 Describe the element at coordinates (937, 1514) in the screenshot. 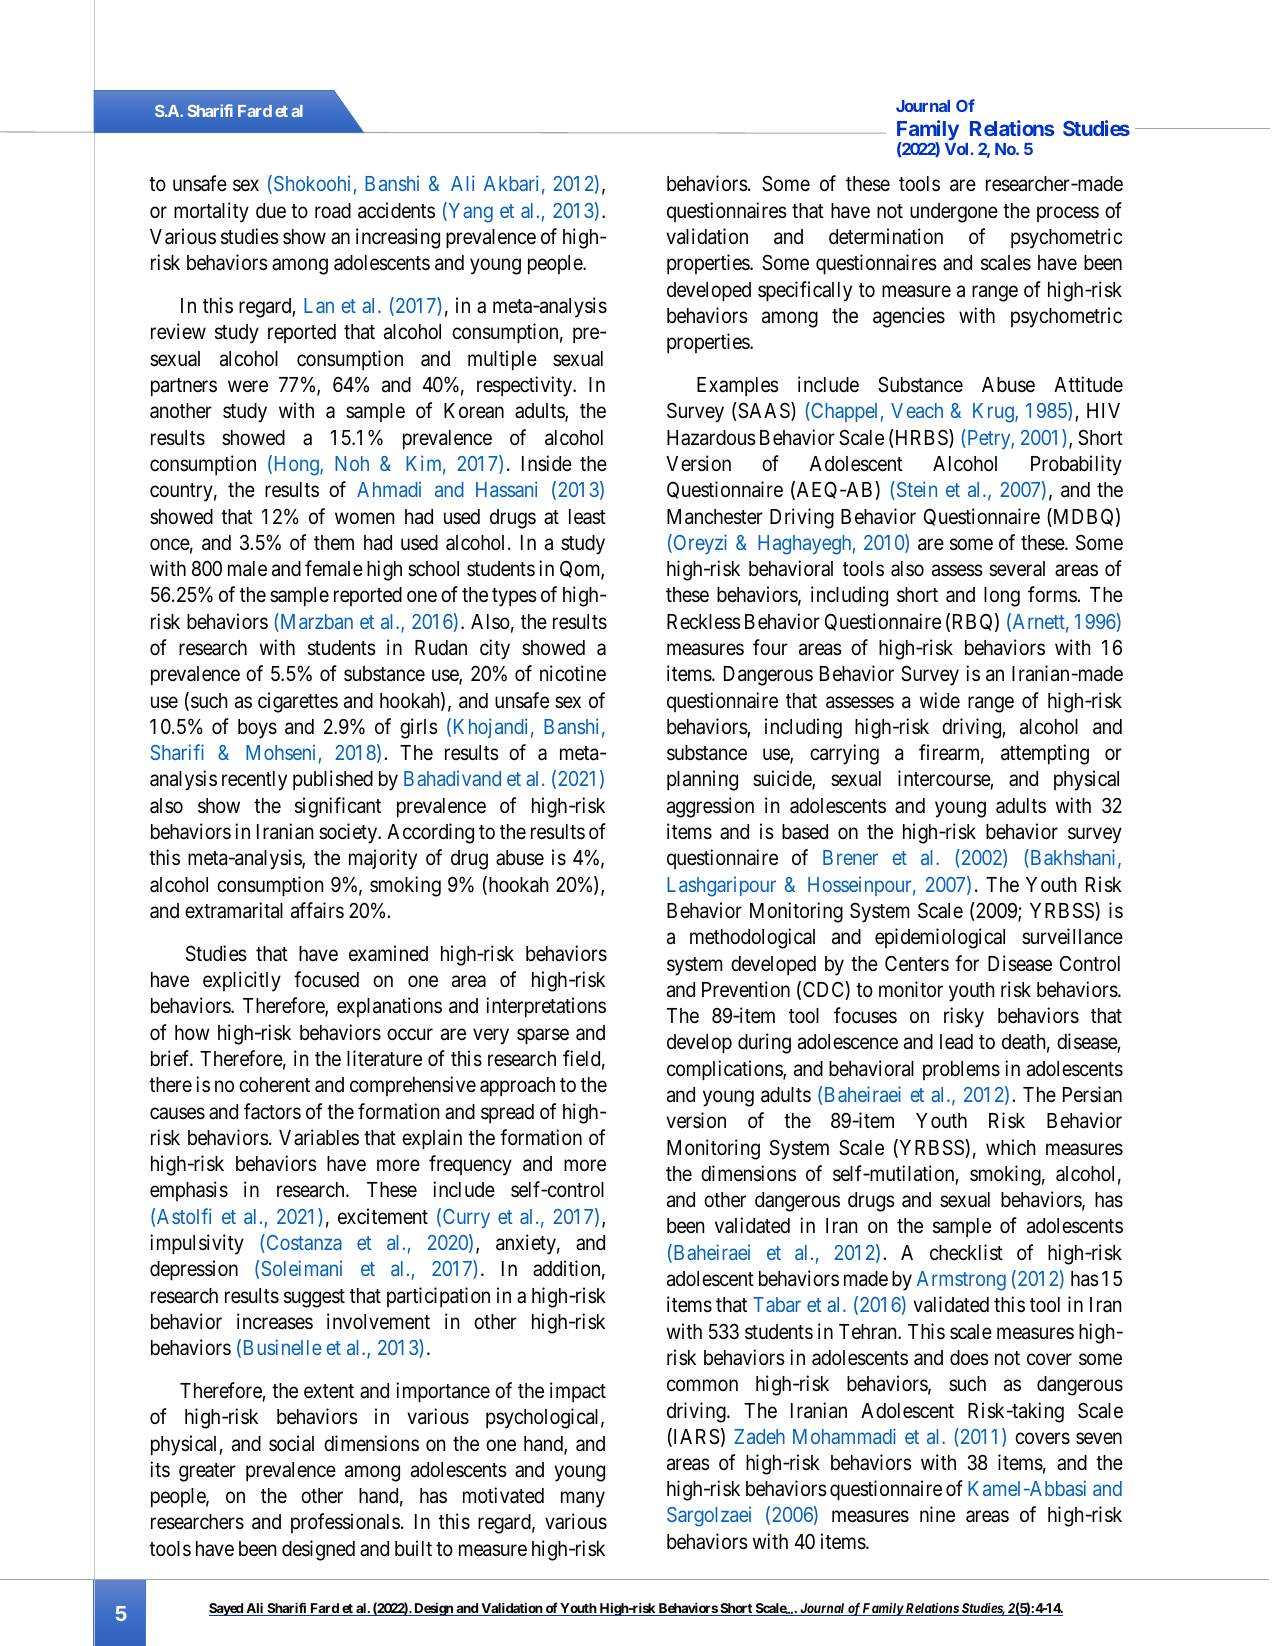

I see `nine` at that location.
